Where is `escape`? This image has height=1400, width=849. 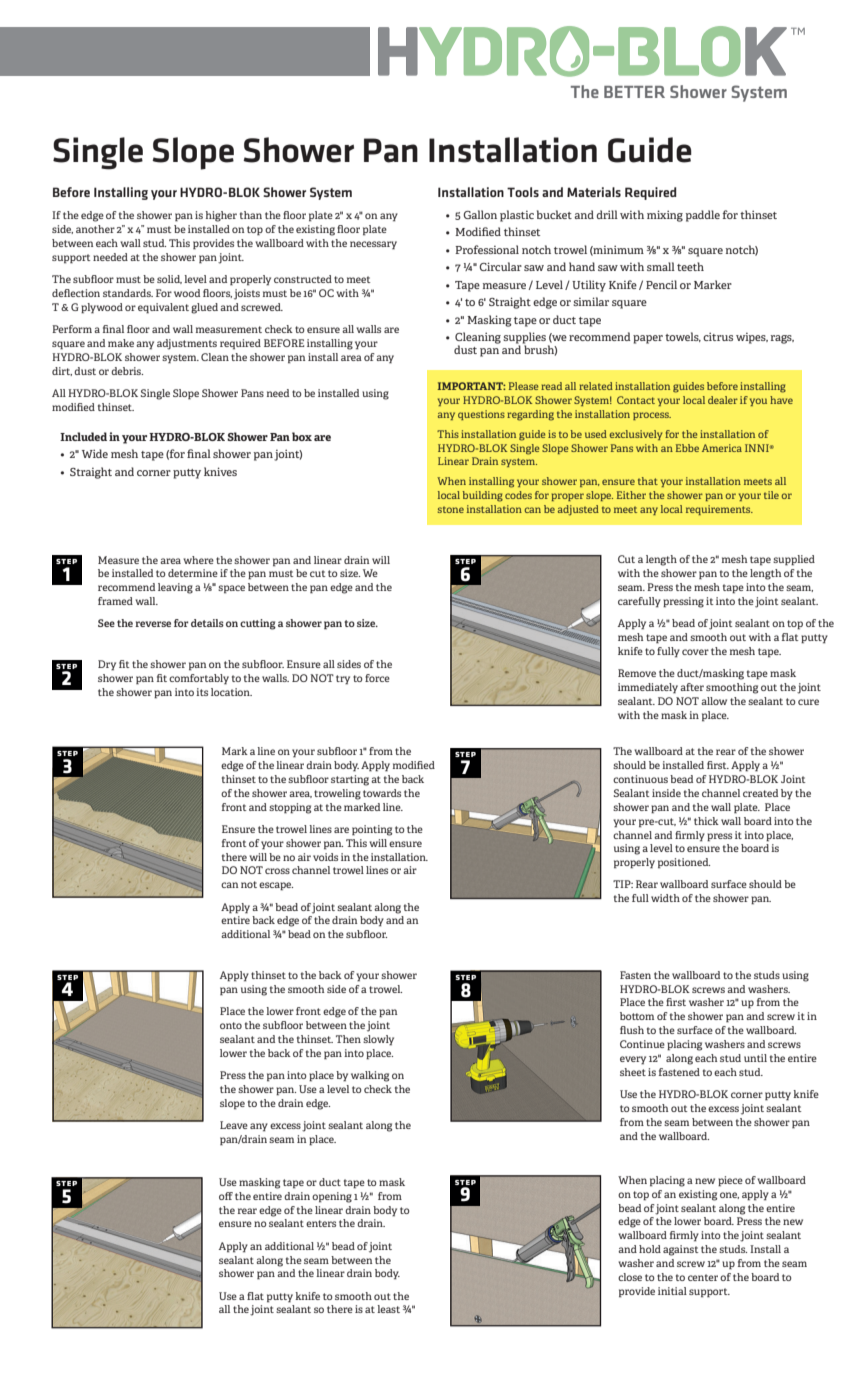 escape is located at coordinates (276, 886).
